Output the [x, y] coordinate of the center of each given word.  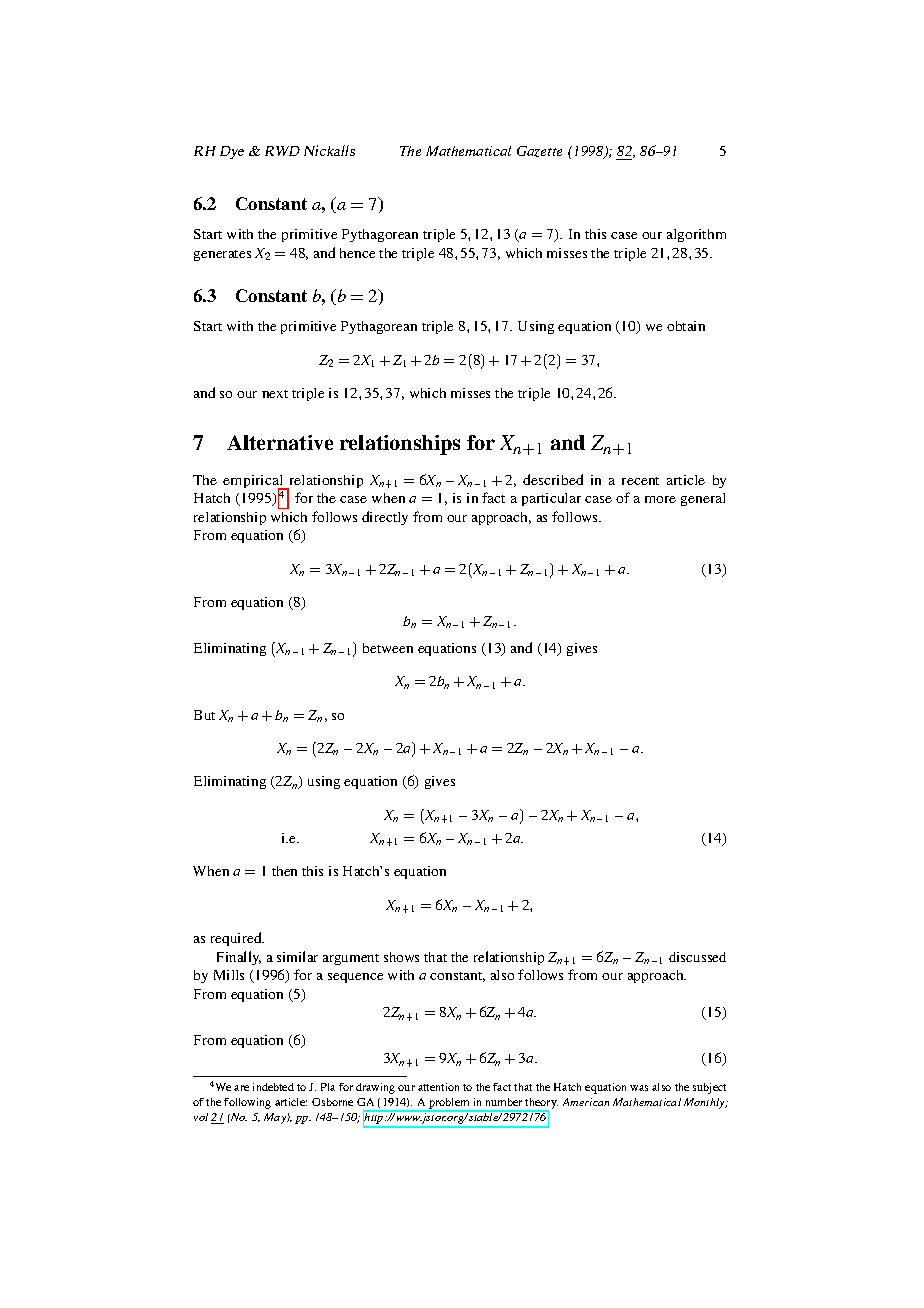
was [639, 1088]
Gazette [539, 151]
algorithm [696, 235]
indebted [273, 1087]
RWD [282, 151]
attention [438, 1087]
